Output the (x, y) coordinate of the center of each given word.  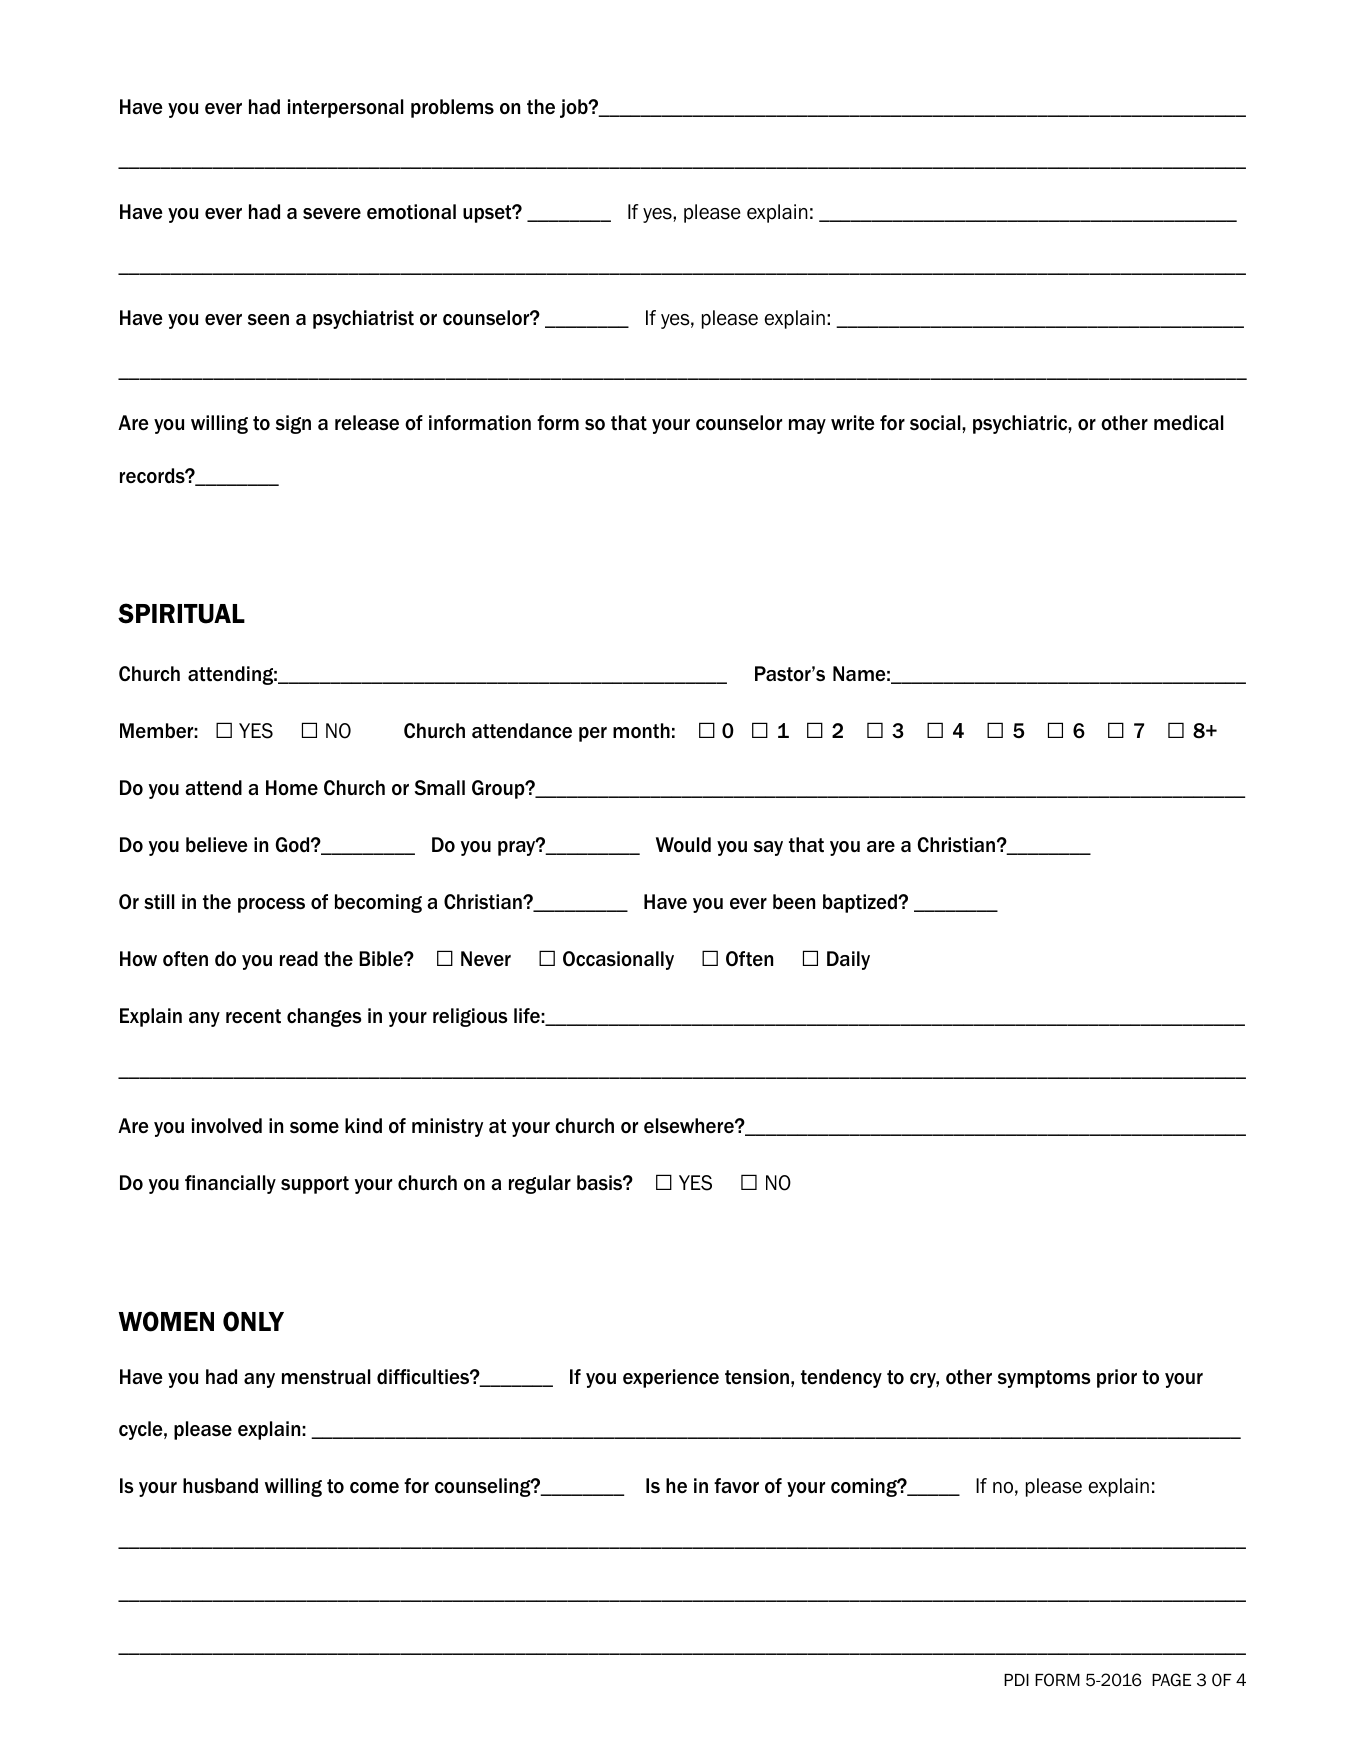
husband (220, 1485)
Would (683, 845)
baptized (861, 903)
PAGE (1171, 1680)
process (271, 905)
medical (1189, 422)
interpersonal (346, 108)
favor (736, 1486)
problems (452, 108)
